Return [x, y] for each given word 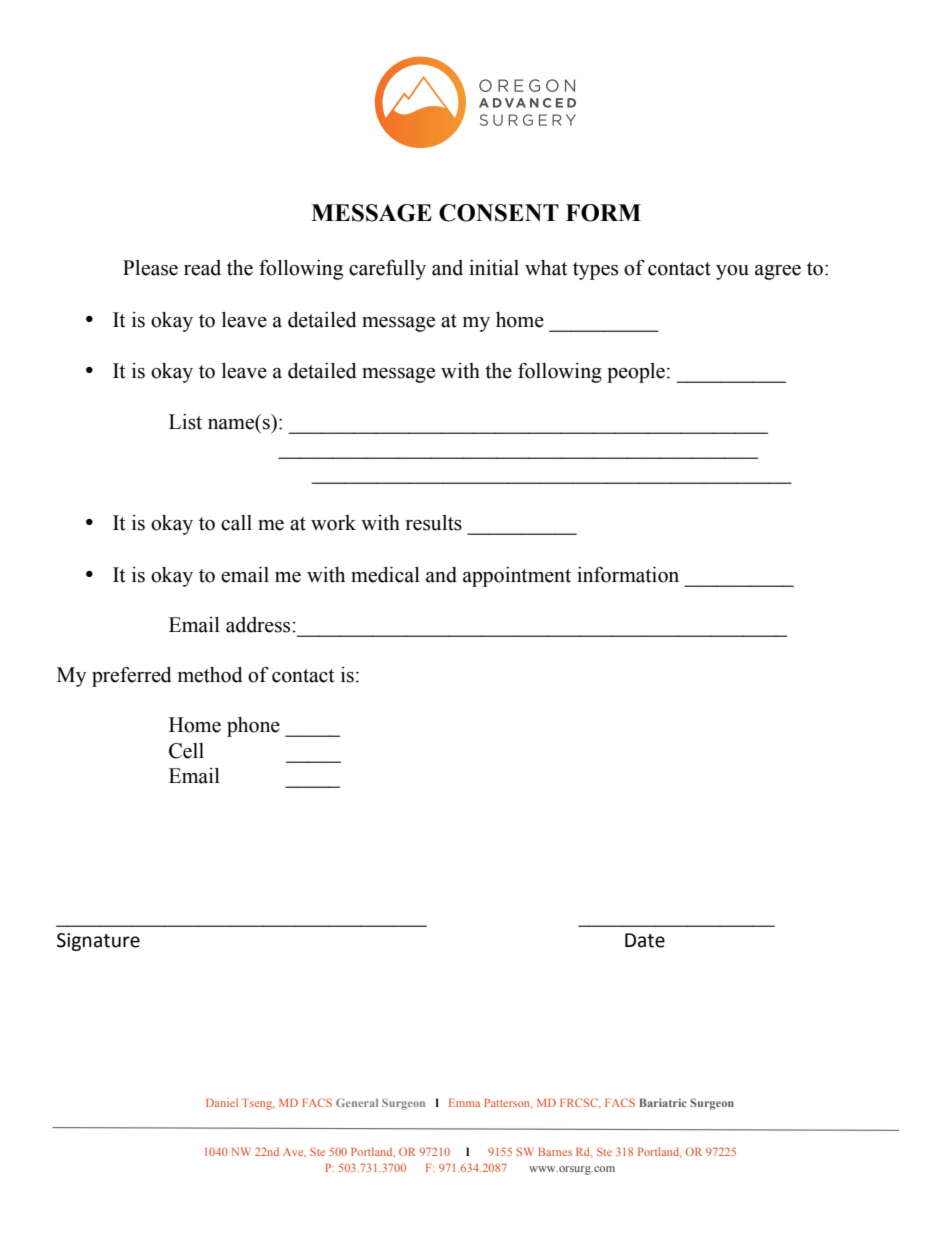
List [185, 422]
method [210, 675]
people [636, 373]
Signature [98, 942]
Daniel [222, 1102]
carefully [387, 270]
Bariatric [663, 1102]
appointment [517, 577]
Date [645, 940]
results [434, 523]
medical [385, 575]
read [202, 268]
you [732, 272]
